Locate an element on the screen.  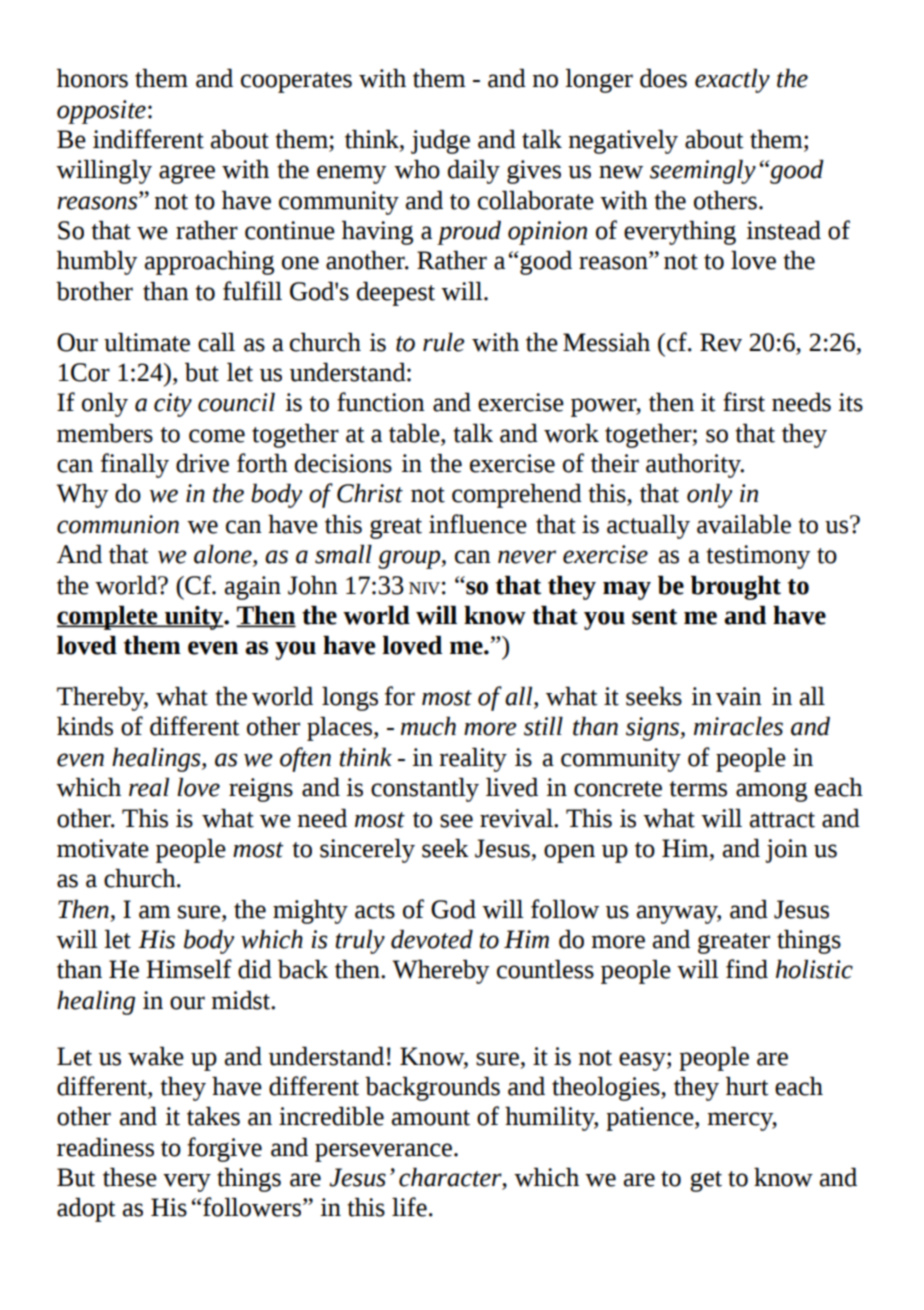
rule is located at coordinates (444, 342).
